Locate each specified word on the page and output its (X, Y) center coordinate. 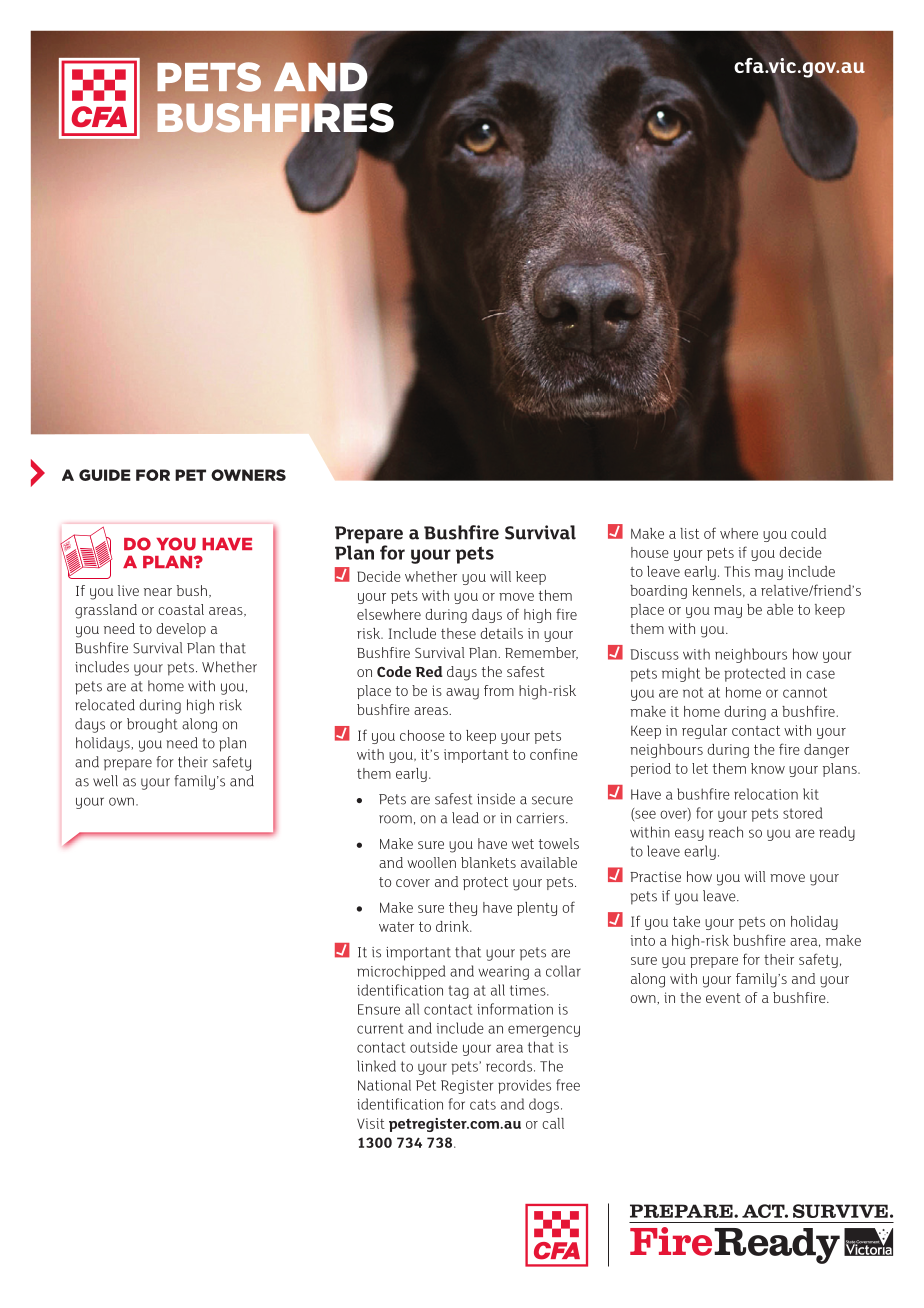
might (681, 675)
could (808, 533)
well (105, 781)
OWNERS (248, 475)
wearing (503, 973)
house (650, 552)
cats (483, 1104)
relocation (766, 794)
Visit (371, 1123)
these (458, 633)
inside (496, 799)
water (396, 927)
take (686, 921)
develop (181, 630)
